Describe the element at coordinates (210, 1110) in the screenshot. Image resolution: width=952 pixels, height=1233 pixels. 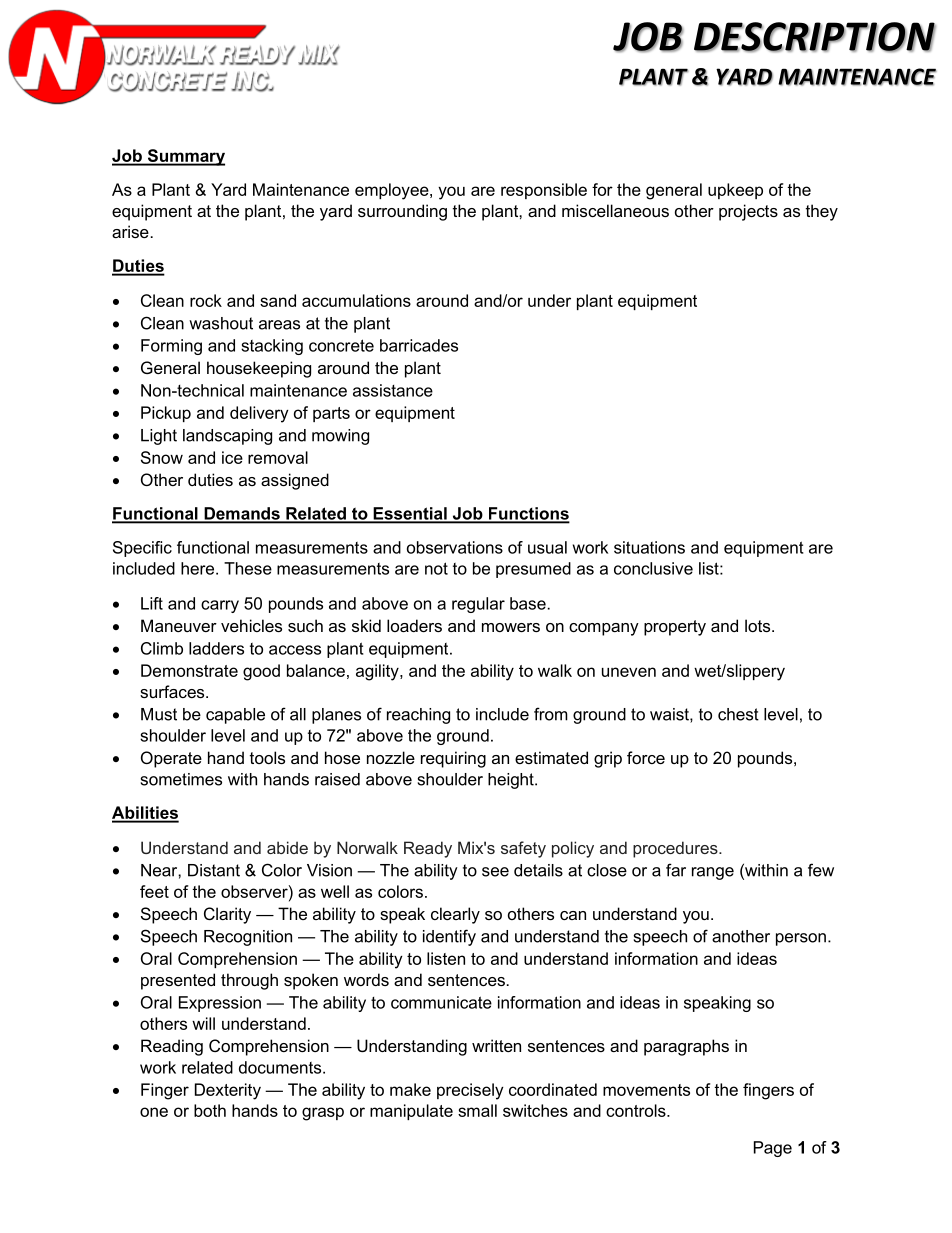
I see `both` at that location.
